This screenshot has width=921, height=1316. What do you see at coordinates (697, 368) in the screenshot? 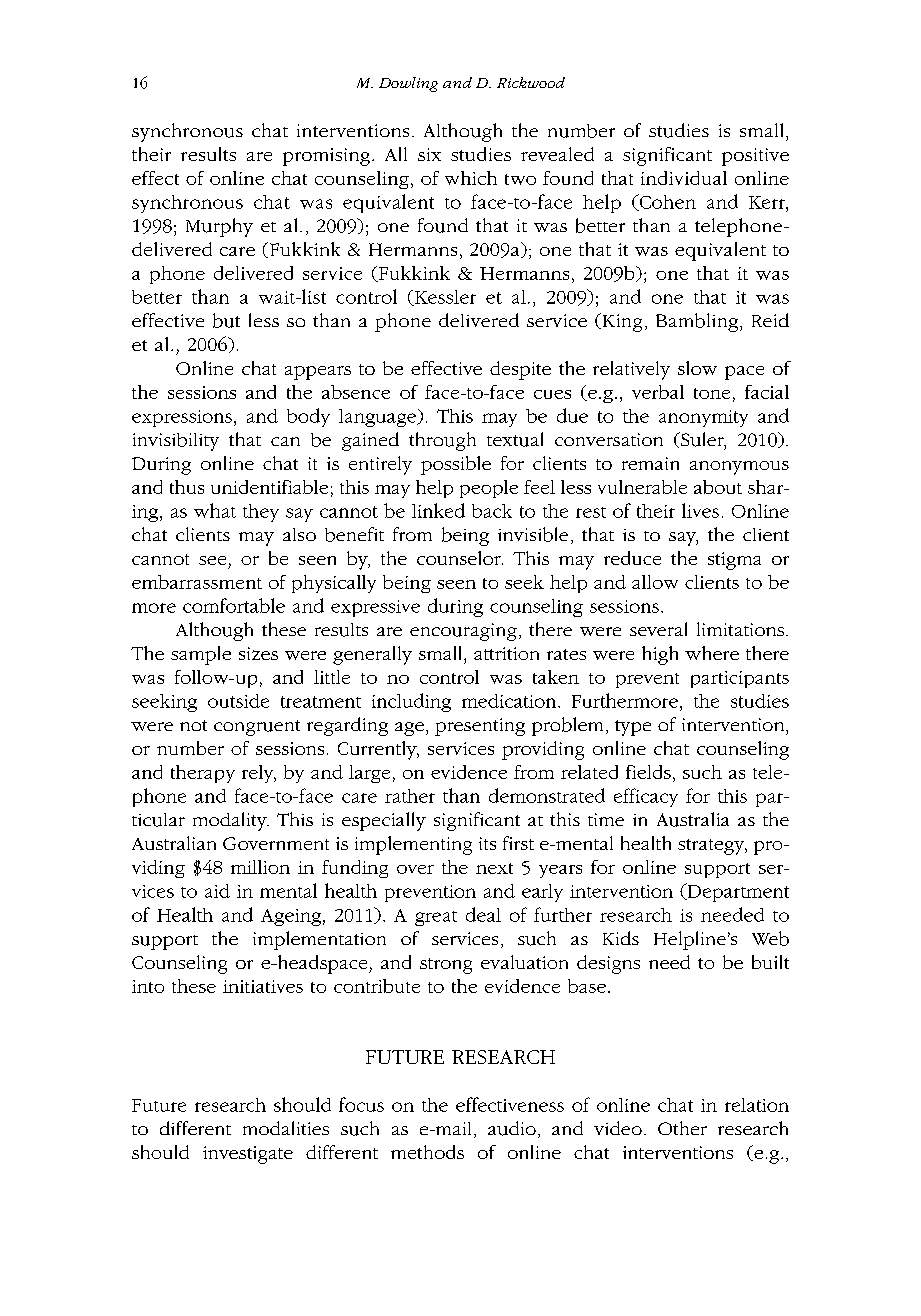
I see `slow` at bounding box center [697, 368].
